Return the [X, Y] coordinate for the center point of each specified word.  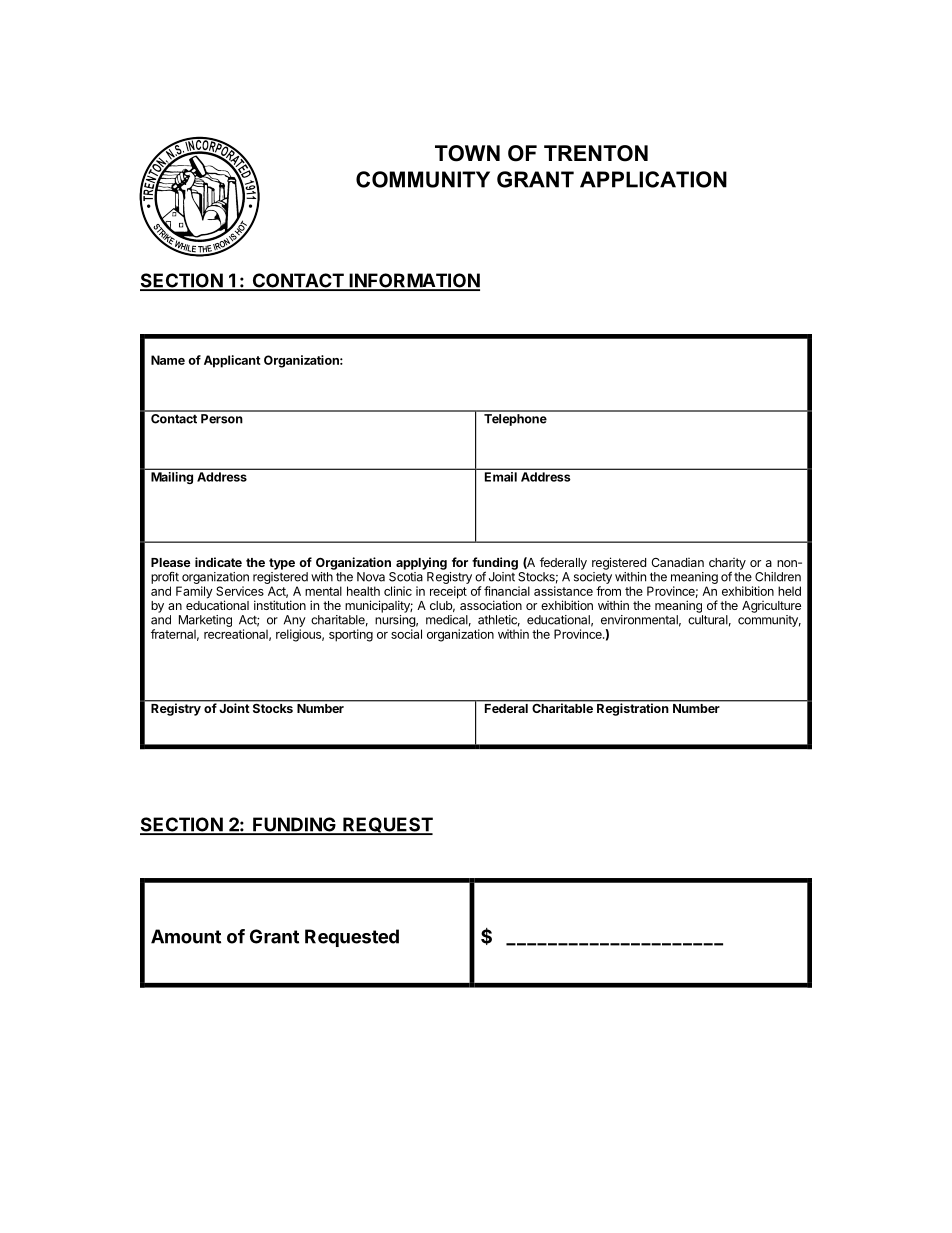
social [406, 634]
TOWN [467, 153]
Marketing [205, 621]
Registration [632, 709]
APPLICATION [653, 179]
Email [501, 477]
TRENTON [596, 153]
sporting [351, 635]
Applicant [232, 361]
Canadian [677, 562]
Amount [186, 936]
